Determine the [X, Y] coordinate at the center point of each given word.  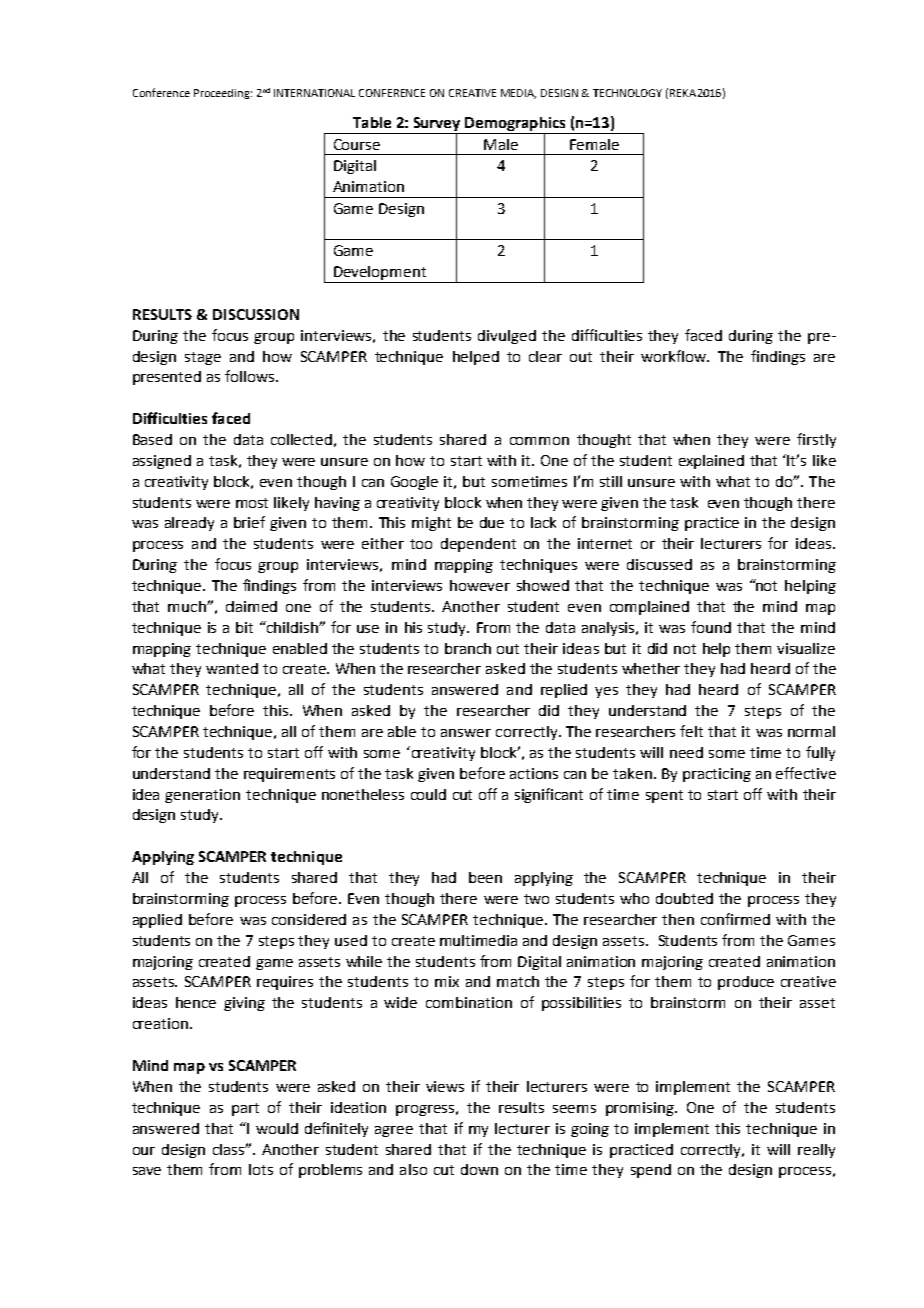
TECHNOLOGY [627, 93]
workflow [675, 356]
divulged [507, 337]
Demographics [515, 125]
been [485, 877]
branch [468, 648]
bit [244, 627]
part [245, 1109]
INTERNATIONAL [314, 93]
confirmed [735, 919]
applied [157, 921]
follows [251, 376]
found [711, 627]
